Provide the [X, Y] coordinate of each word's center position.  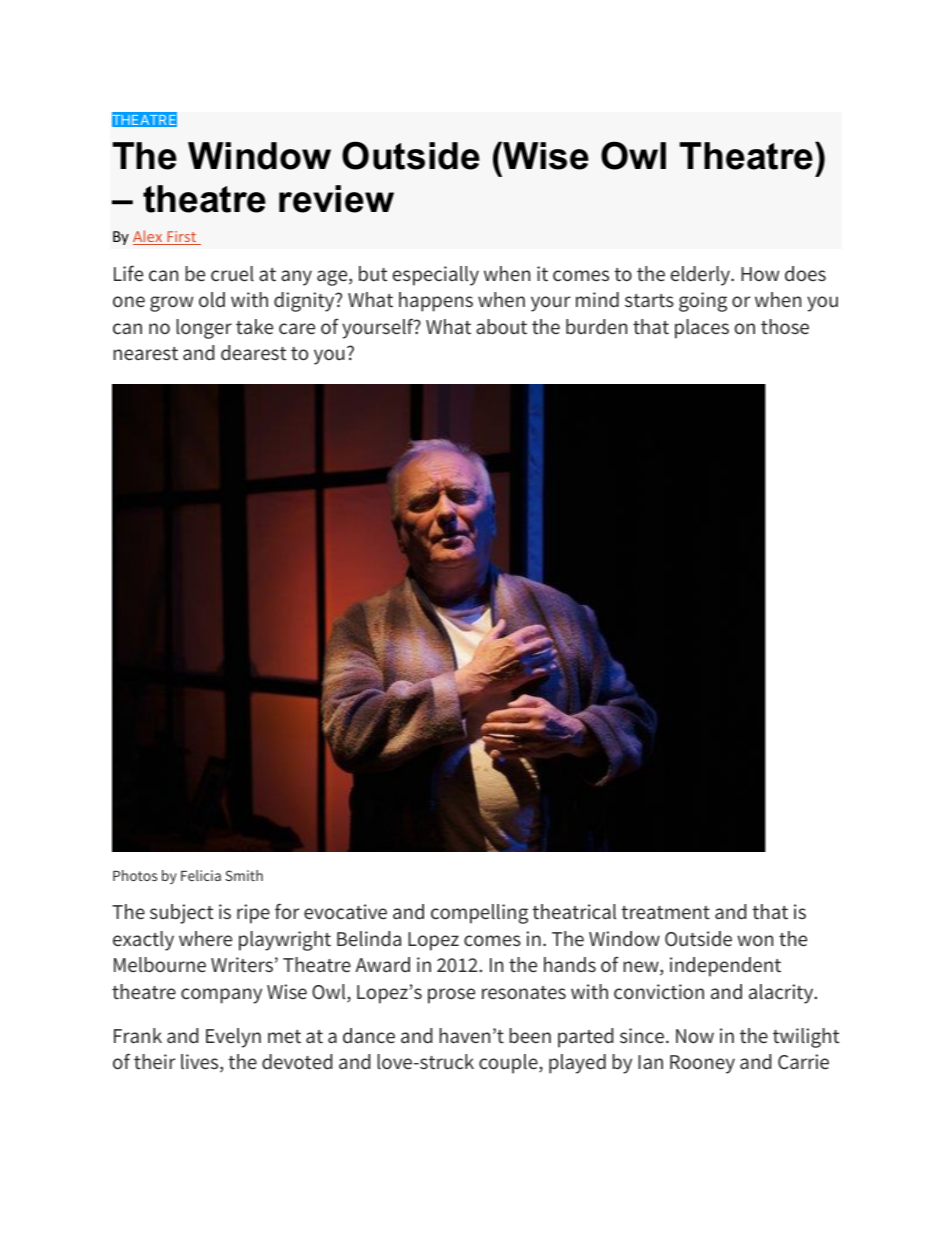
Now [695, 1036]
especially [435, 276]
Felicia [201, 875]
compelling [479, 914]
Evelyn [233, 1038]
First [181, 238]
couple [509, 1064]
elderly [701, 276]
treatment [665, 912]
